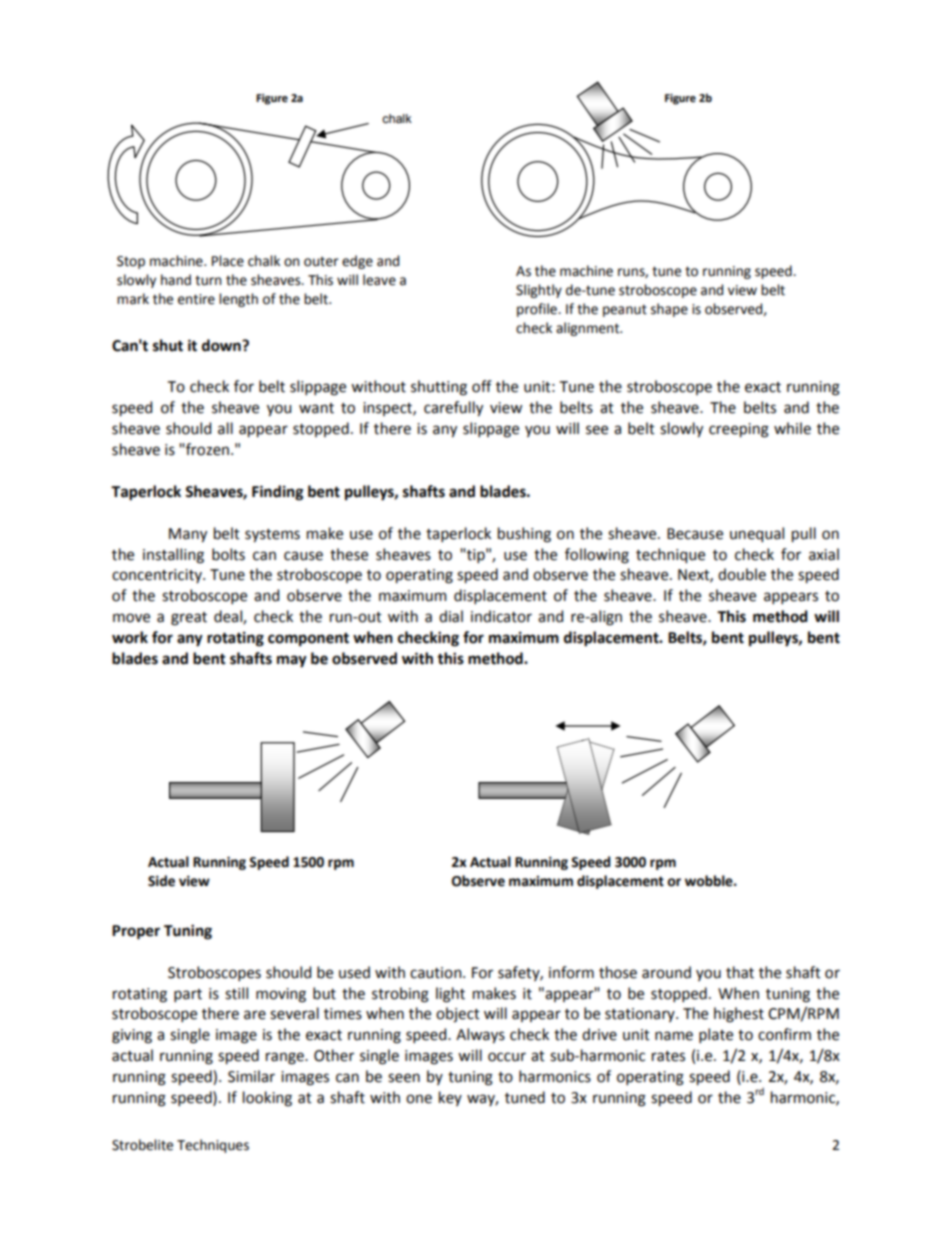 The width and height of the image is (952, 1233). What do you see at coordinates (524, 535) in the image?
I see `bushing` at bounding box center [524, 535].
